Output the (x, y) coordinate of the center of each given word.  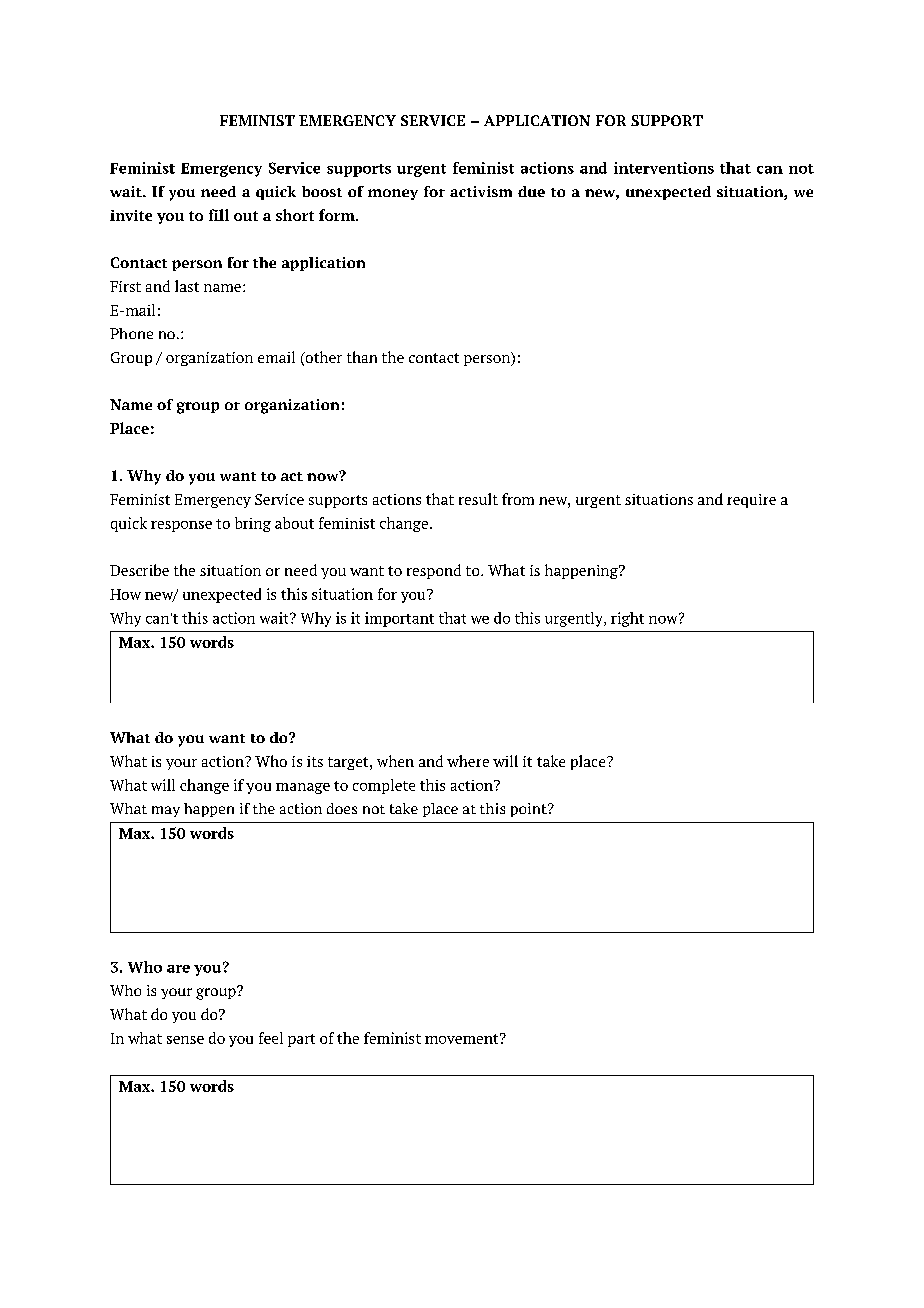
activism (481, 191)
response (181, 526)
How (125, 594)
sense (185, 1040)
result (478, 499)
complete (384, 786)
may (166, 811)
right (627, 619)
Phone (131, 333)
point (530, 810)
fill (219, 215)
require (751, 501)
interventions (664, 168)
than (362, 357)
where (468, 761)
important (399, 619)
